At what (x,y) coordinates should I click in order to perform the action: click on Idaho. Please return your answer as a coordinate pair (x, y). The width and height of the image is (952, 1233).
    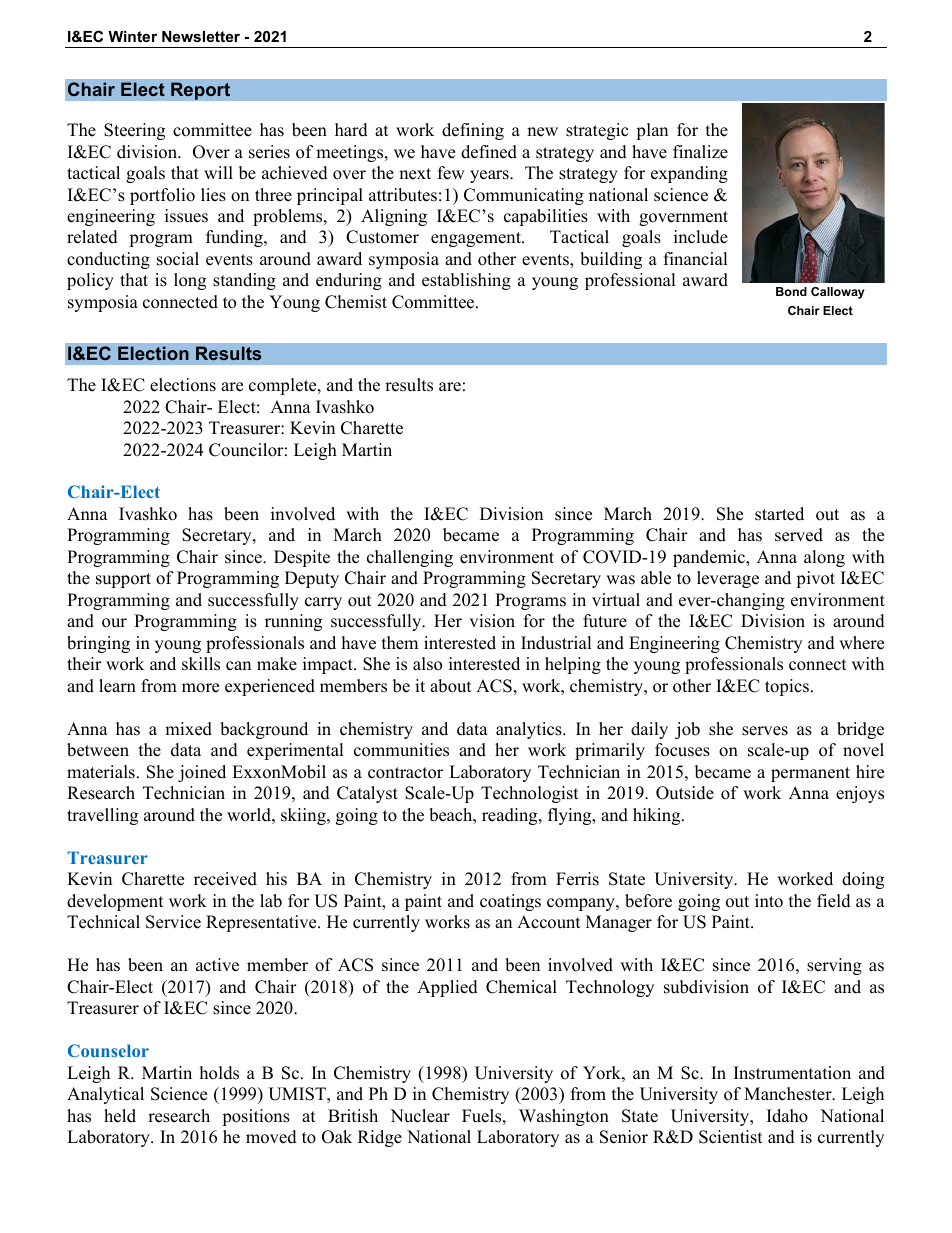
    Looking at the image, I should click on (787, 1116).
